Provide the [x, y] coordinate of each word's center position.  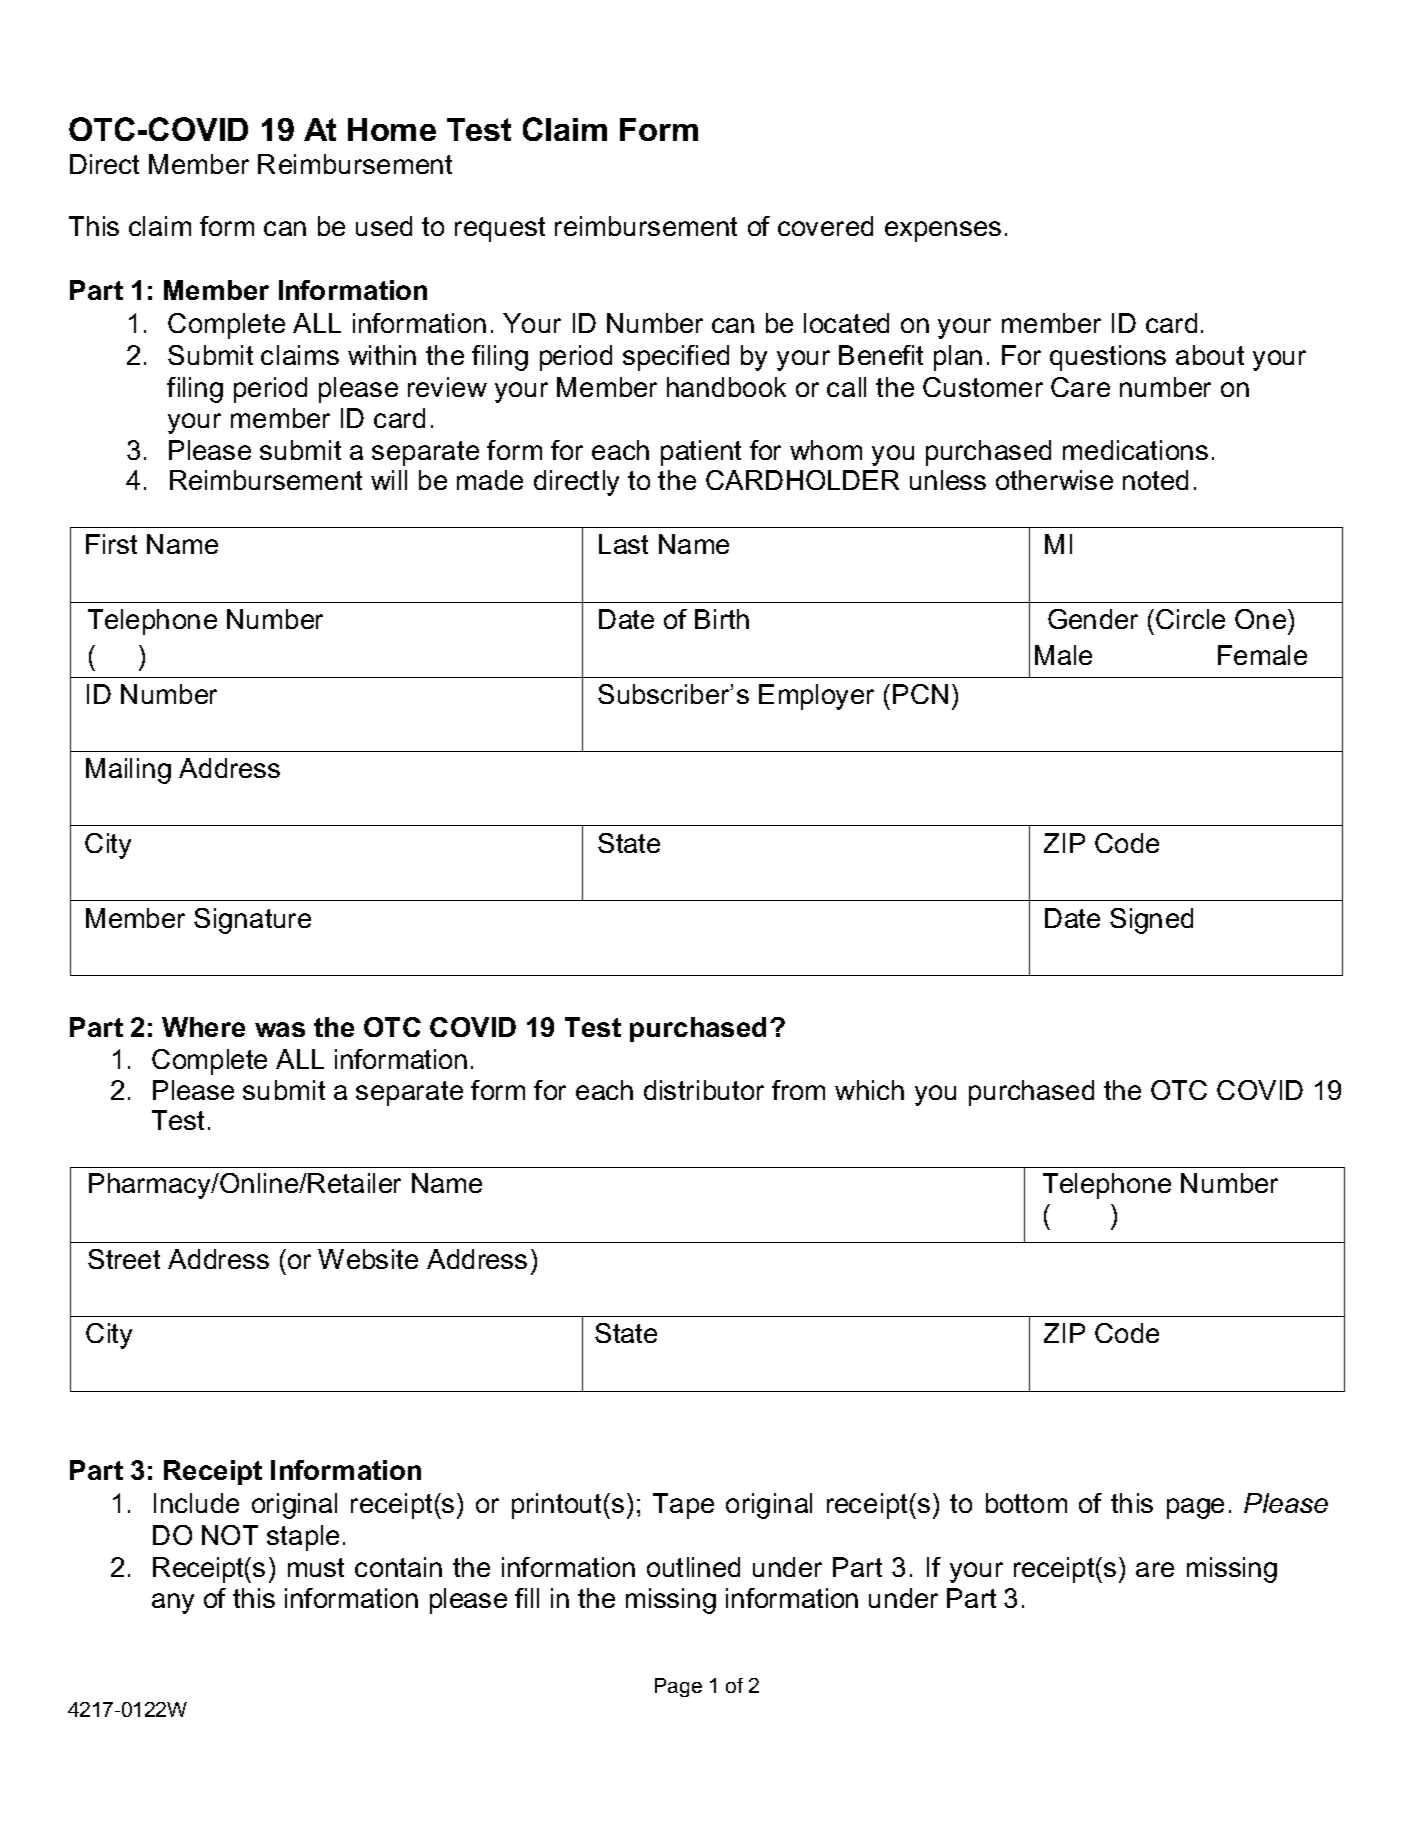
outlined [693, 1567]
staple [303, 1538]
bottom [1026, 1503]
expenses [943, 231]
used [384, 226]
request [500, 229]
